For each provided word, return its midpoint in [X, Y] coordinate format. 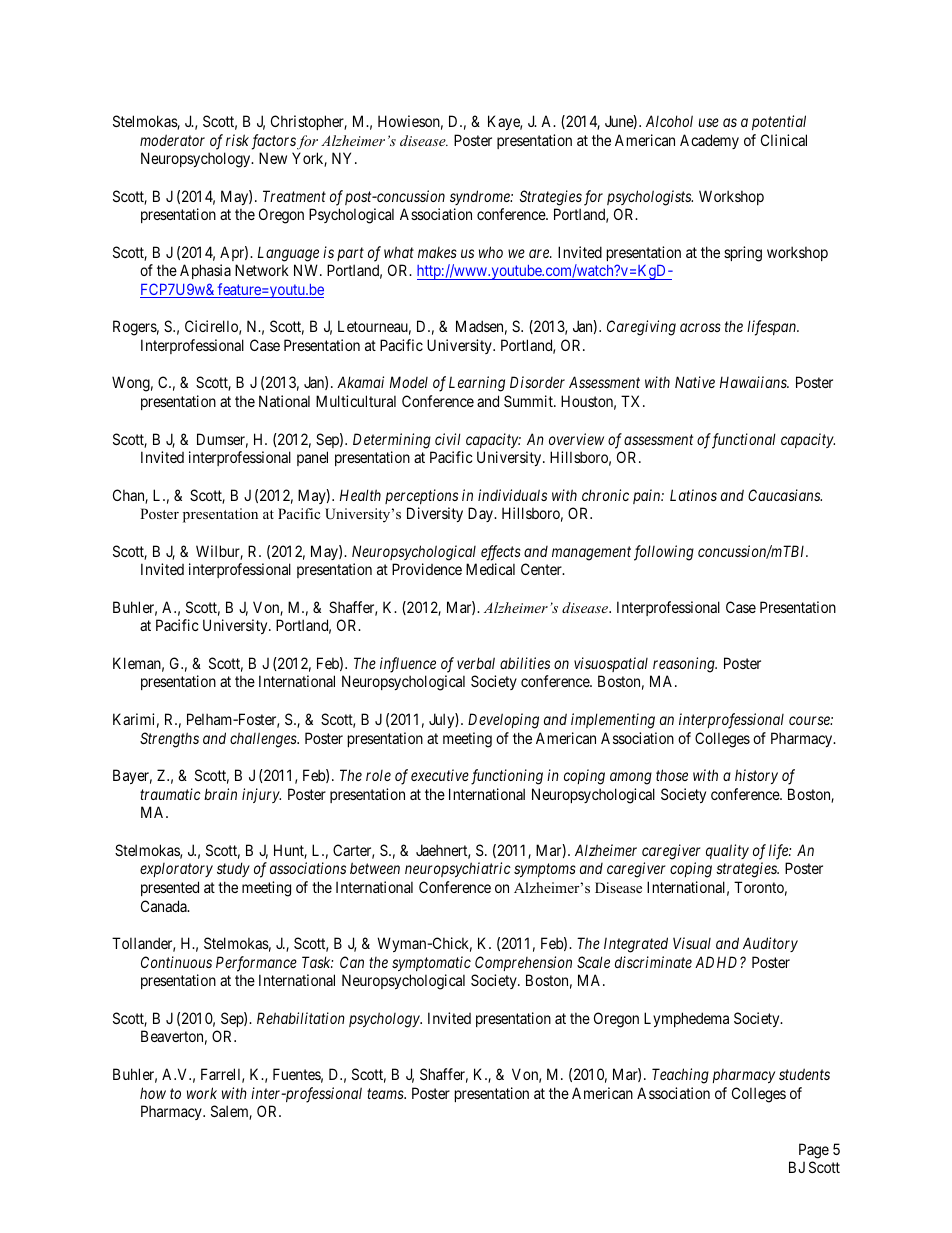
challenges [264, 740]
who [491, 252]
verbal [476, 663]
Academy [709, 141]
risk [237, 140]
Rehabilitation [301, 1018]
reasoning [685, 665]
